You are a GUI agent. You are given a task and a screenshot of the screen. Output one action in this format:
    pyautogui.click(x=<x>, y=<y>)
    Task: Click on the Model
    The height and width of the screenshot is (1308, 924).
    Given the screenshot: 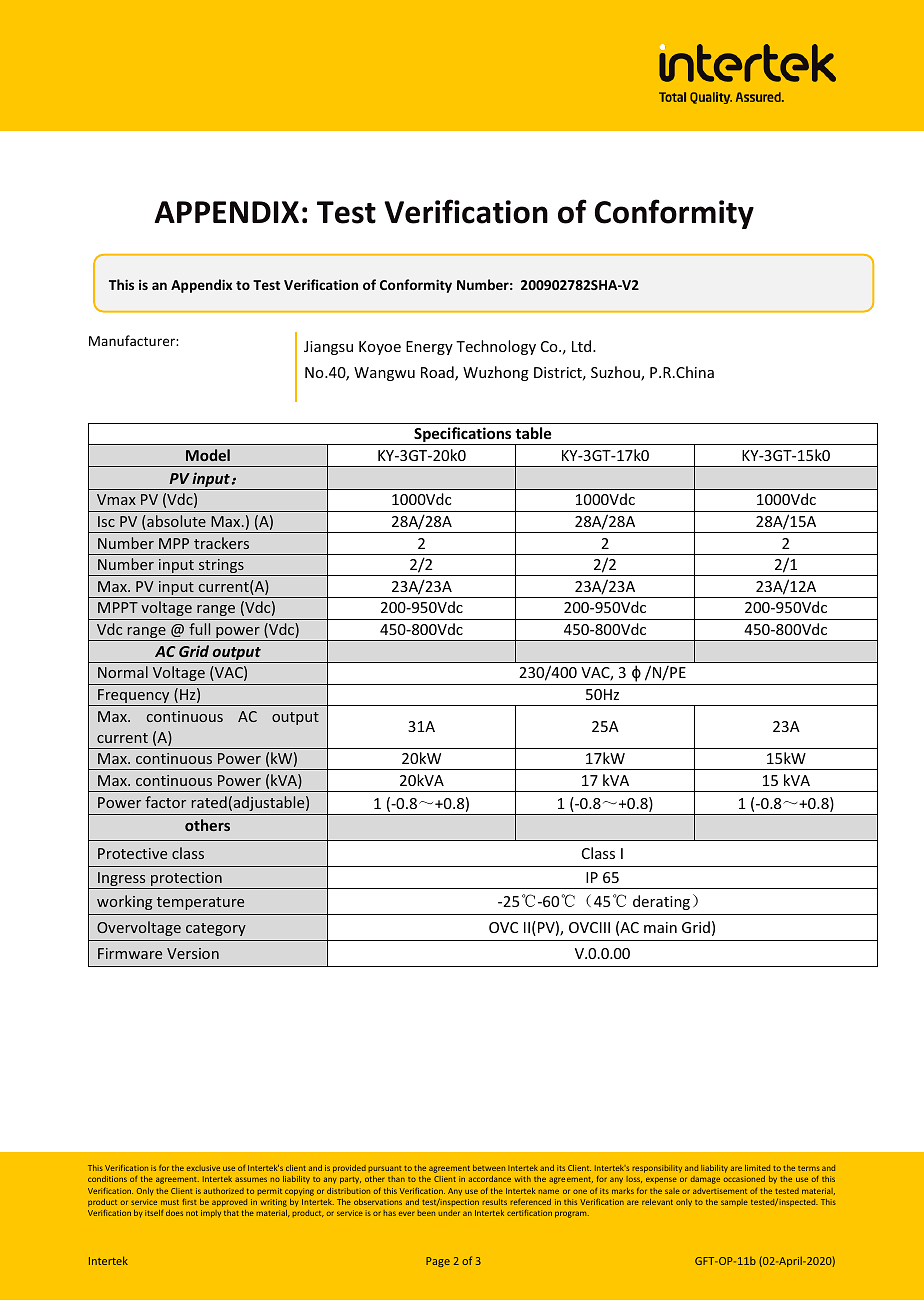 What is the action you would take?
    pyautogui.click(x=208, y=455)
